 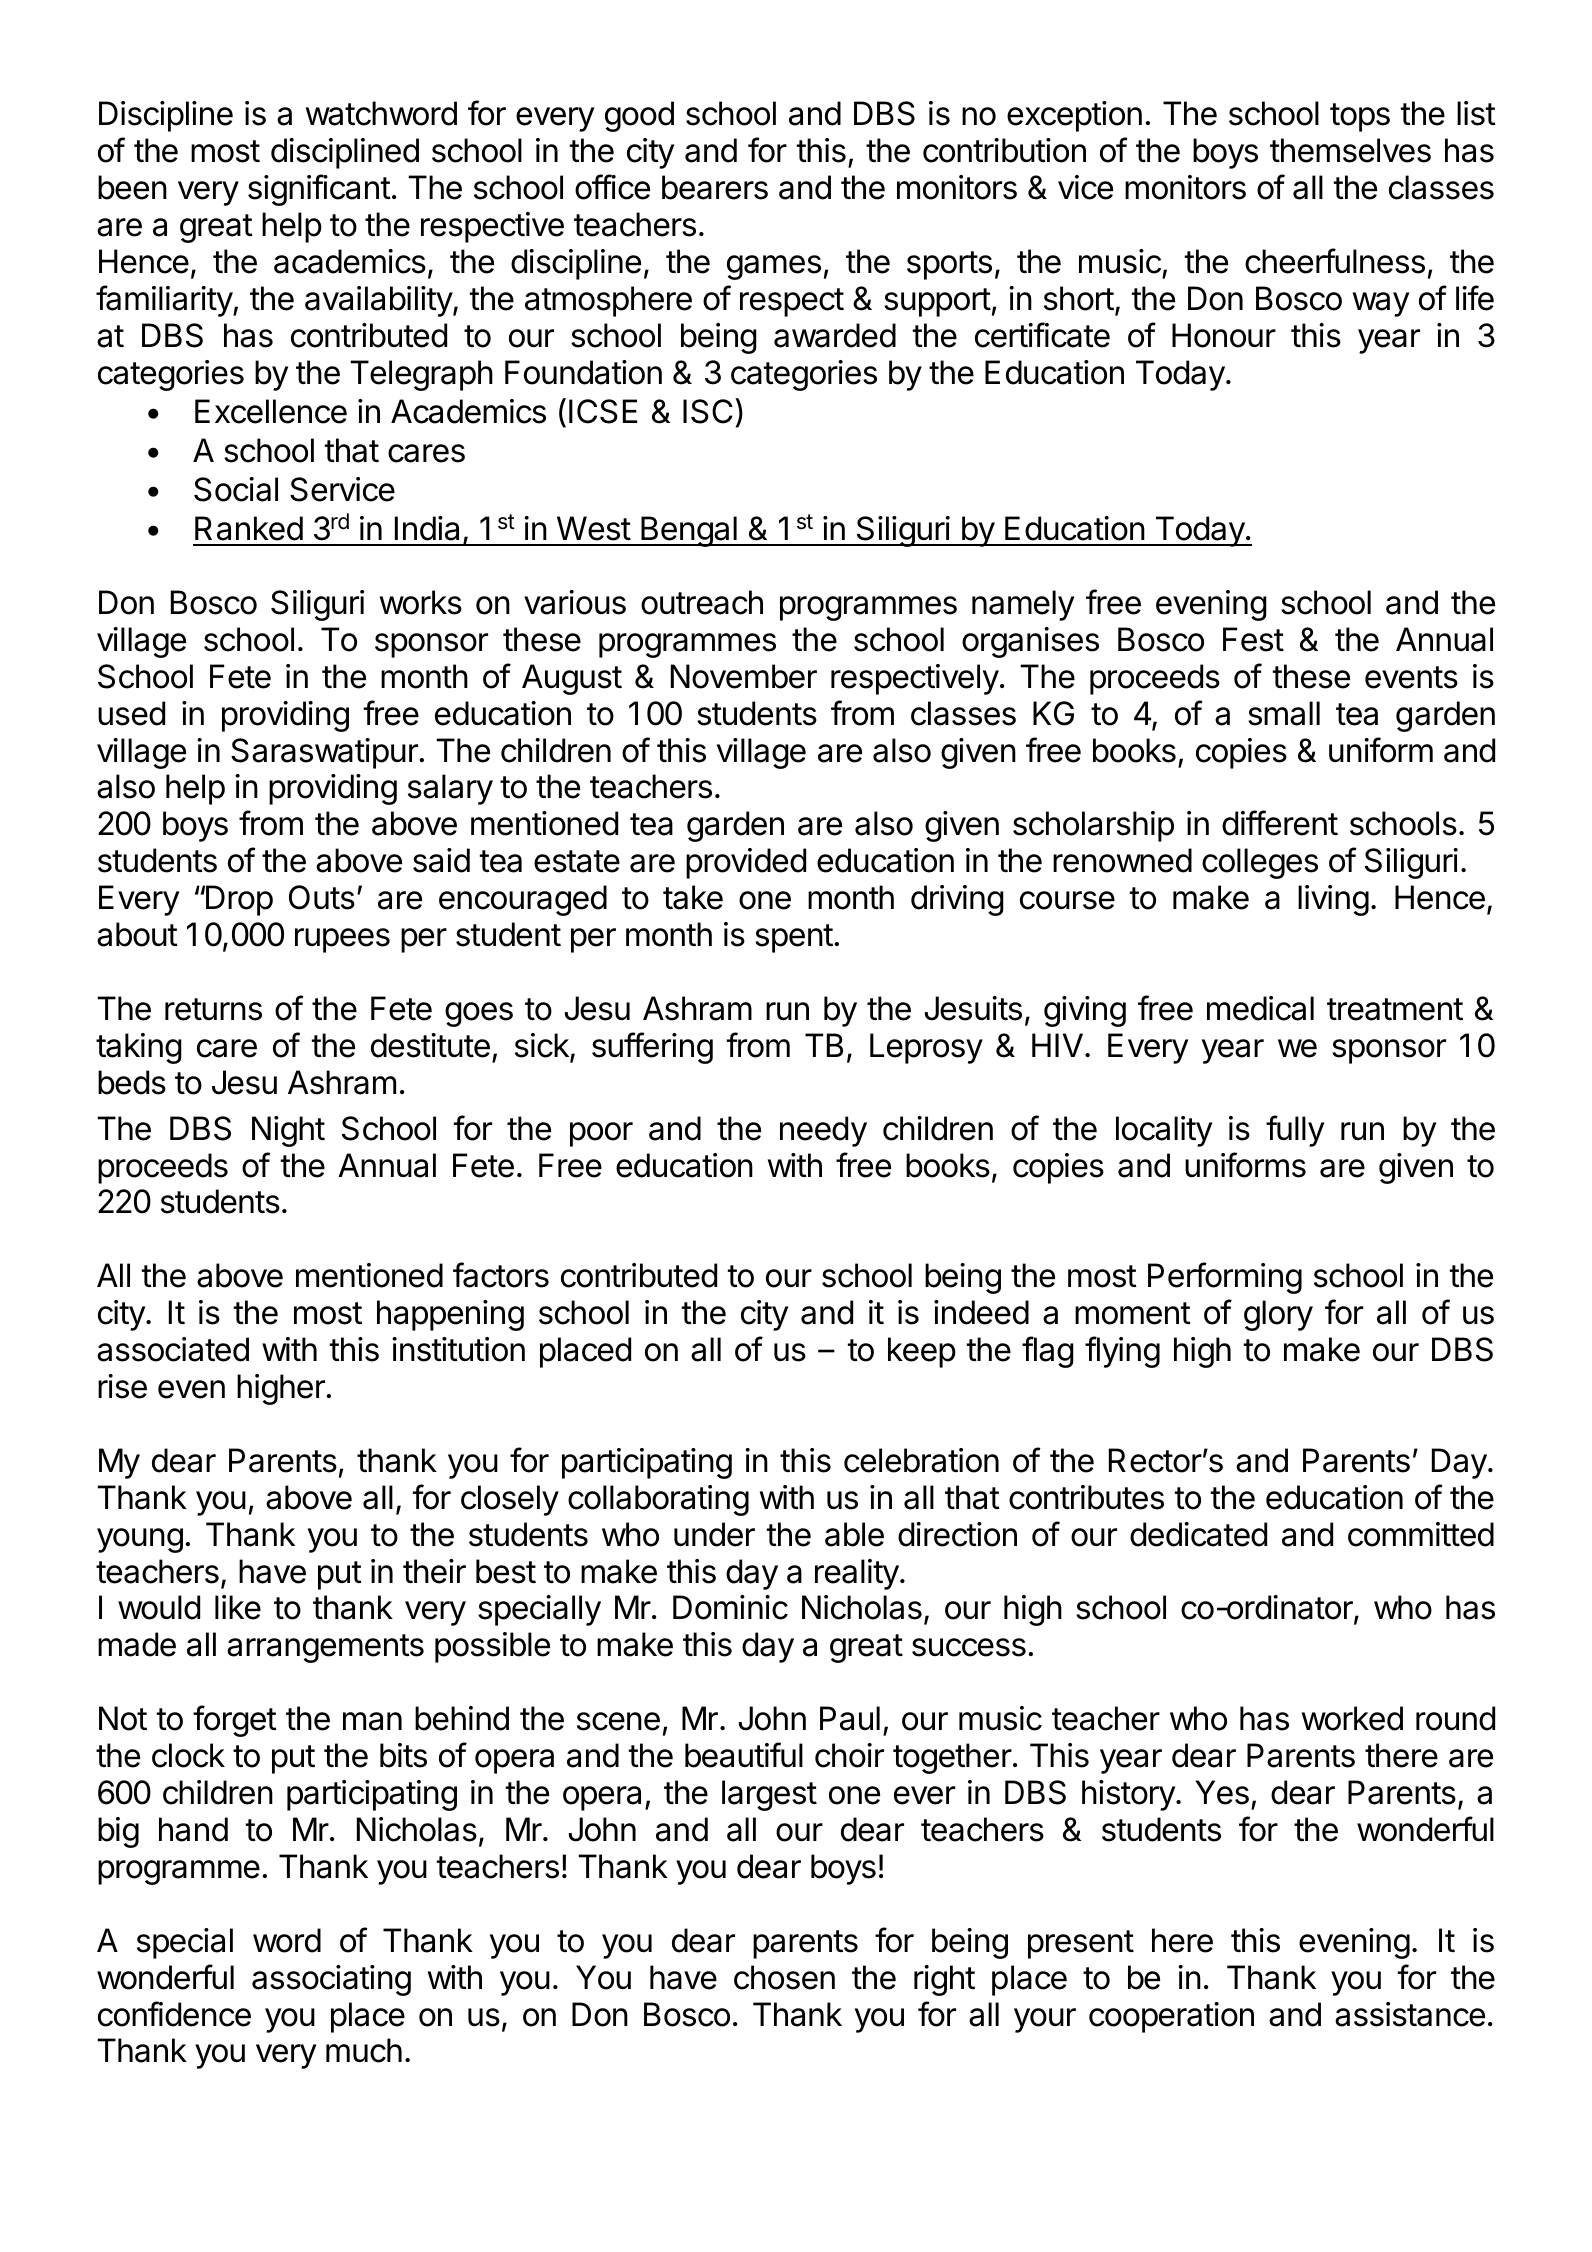 I want to click on bearers, so click(x=715, y=187).
